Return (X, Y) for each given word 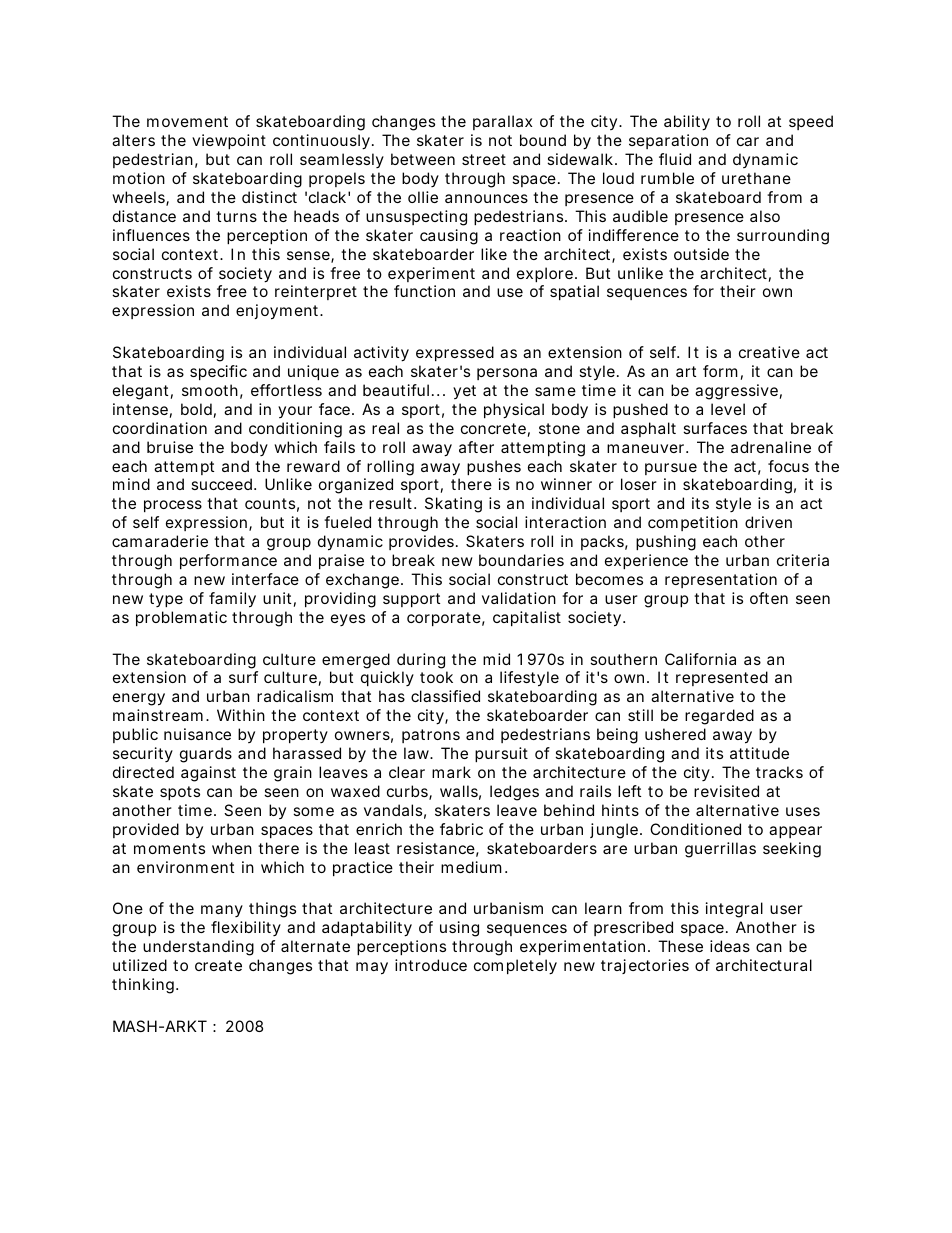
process (173, 506)
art (686, 371)
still (640, 715)
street (484, 159)
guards (206, 755)
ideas (730, 946)
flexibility (246, 928)
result (390, 503)
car (748, 141)
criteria (803, 560)
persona (507, 374)
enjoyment (277, 312)
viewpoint (229, 141)
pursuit (501, 754)
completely (515, 967)
